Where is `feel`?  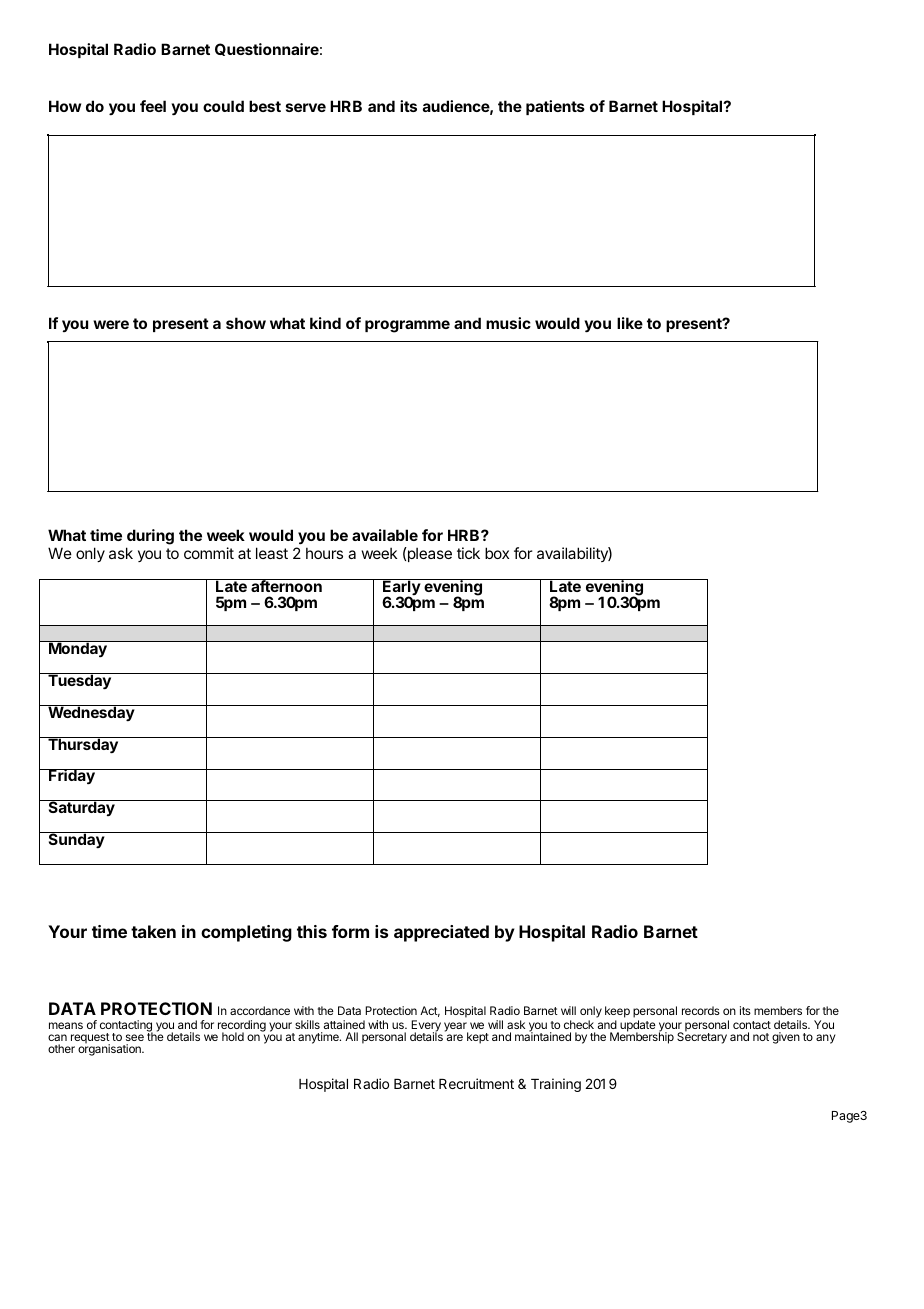 feel is located at coordinates (153, 106).
